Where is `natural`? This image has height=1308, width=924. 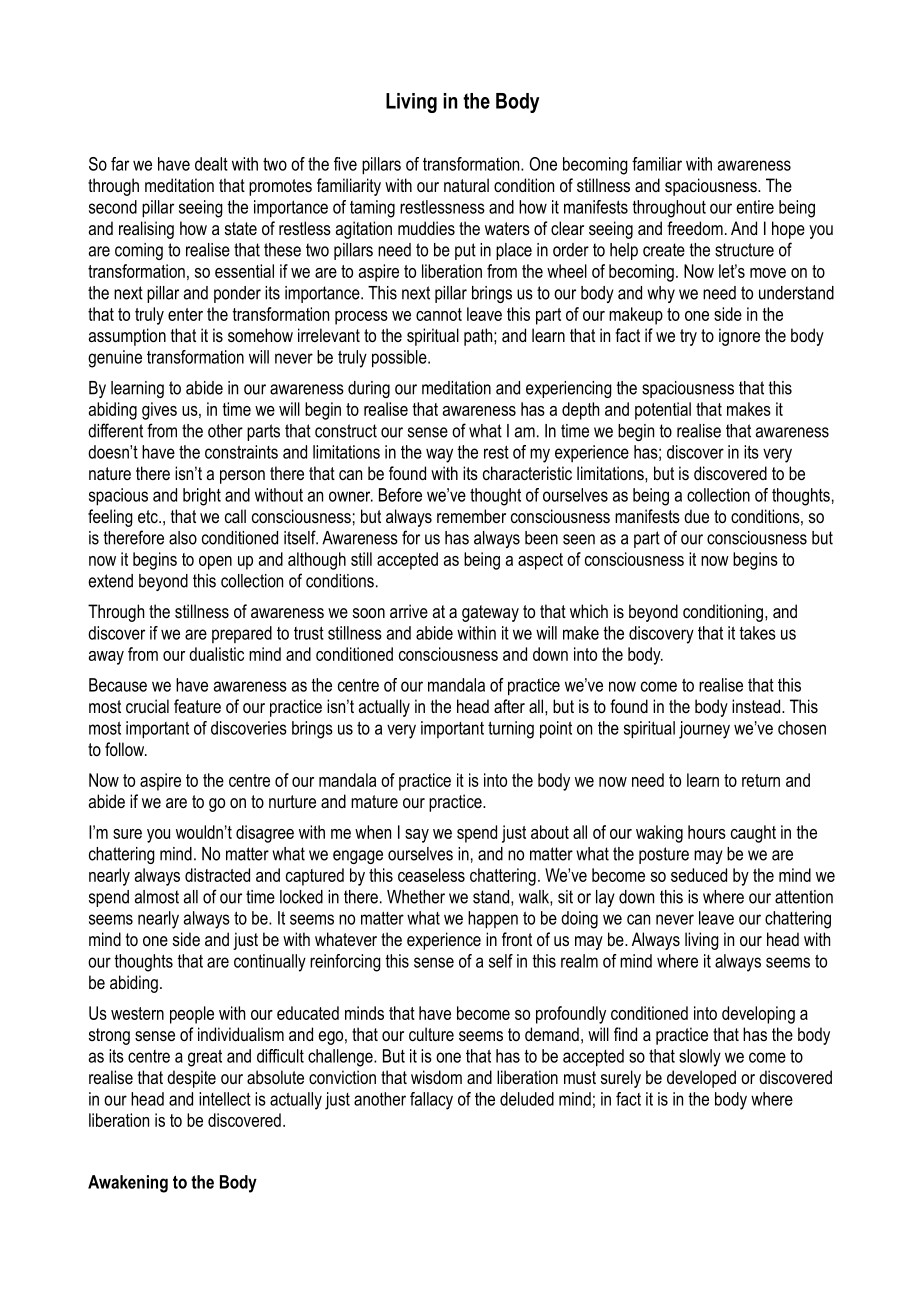 natural is located at coordinates (466, 185).
